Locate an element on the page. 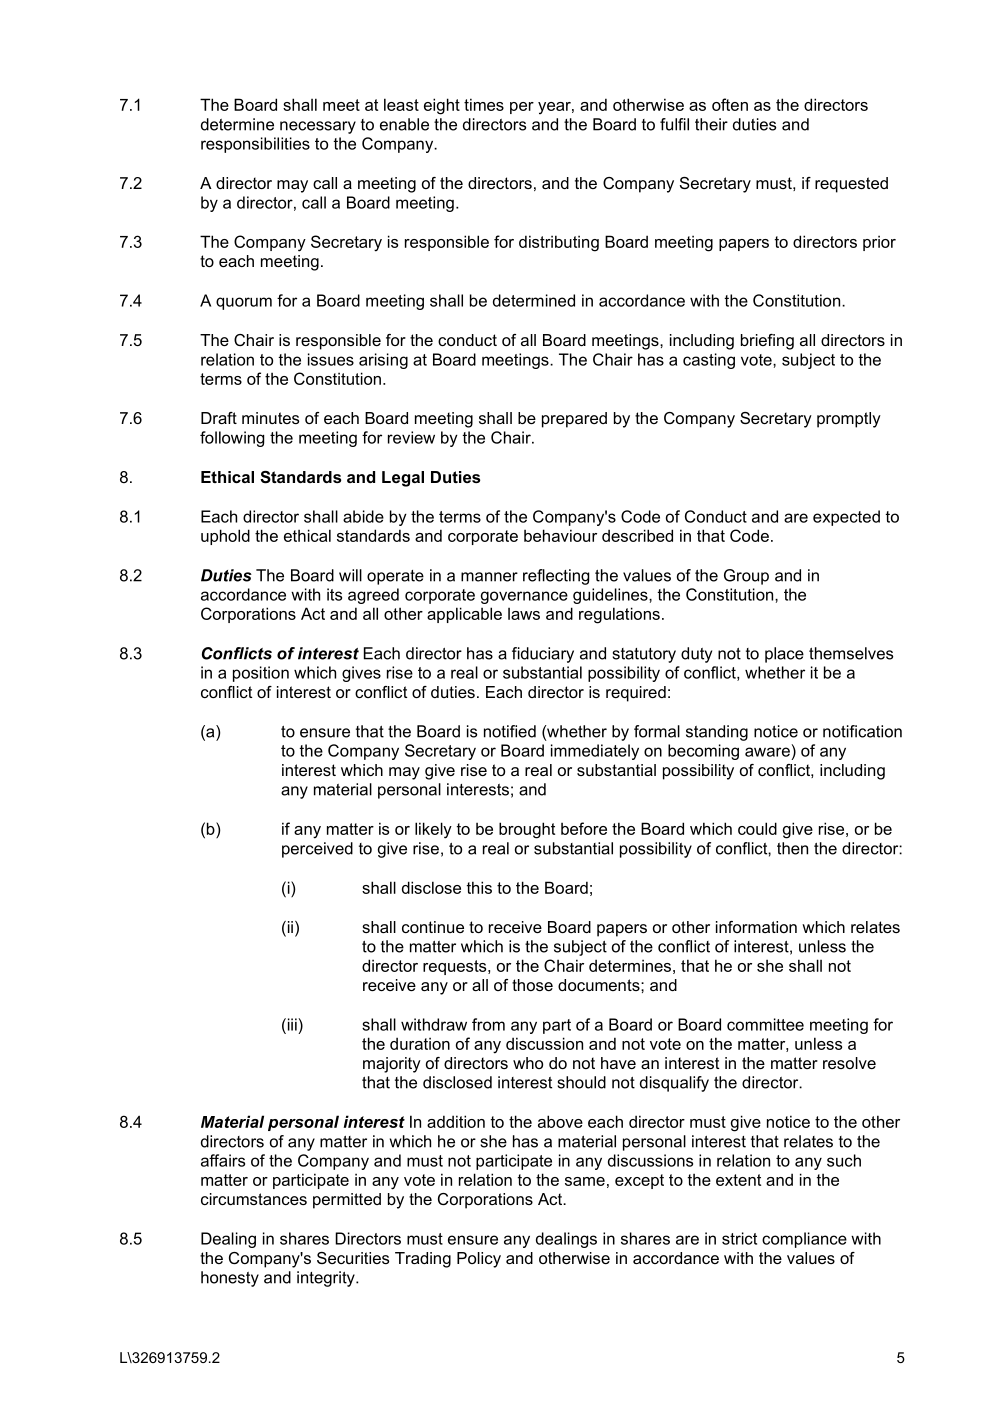  brought is located at coordinates (527, 830).
